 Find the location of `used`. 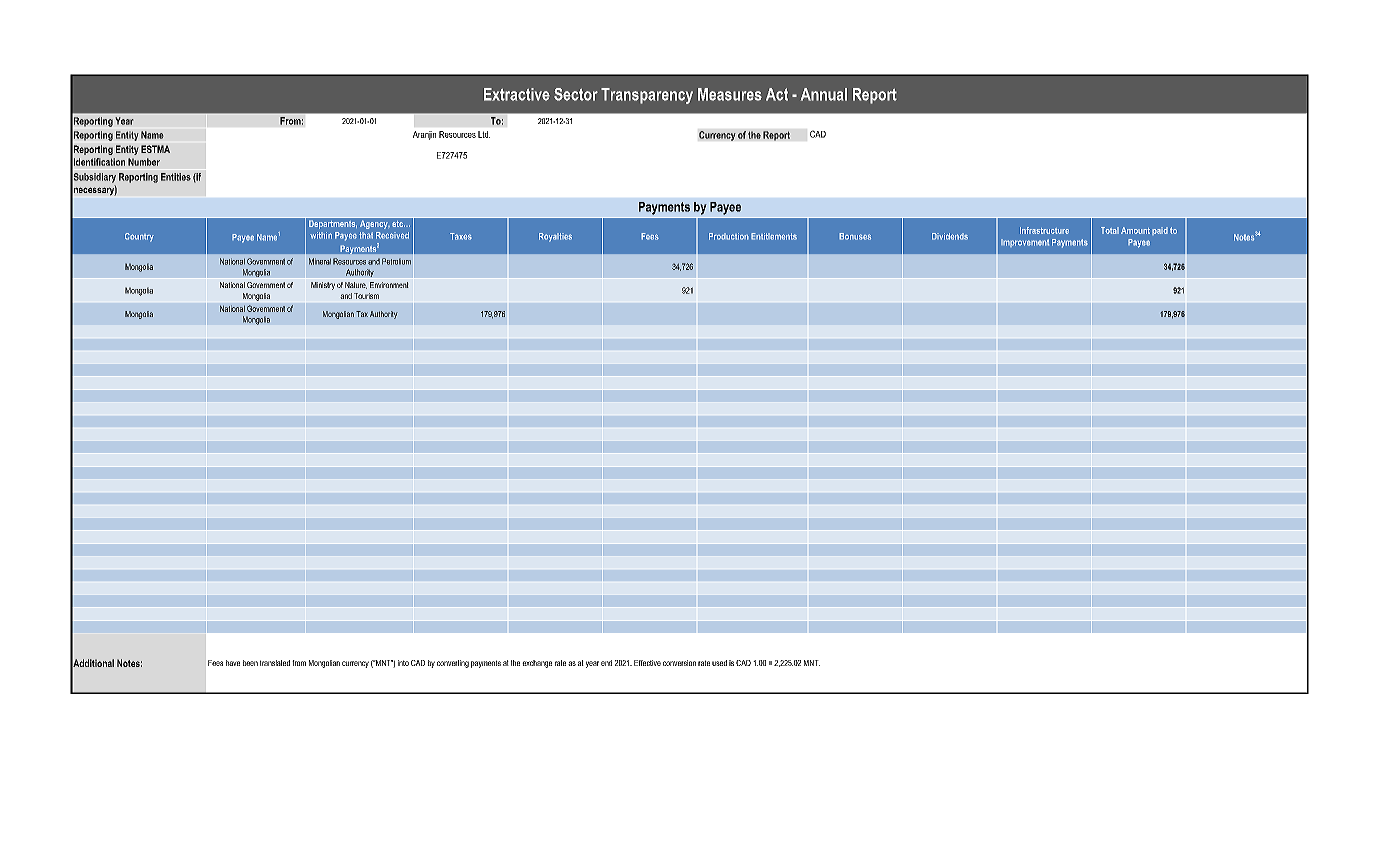

used is located at coordinates (719, 663).
